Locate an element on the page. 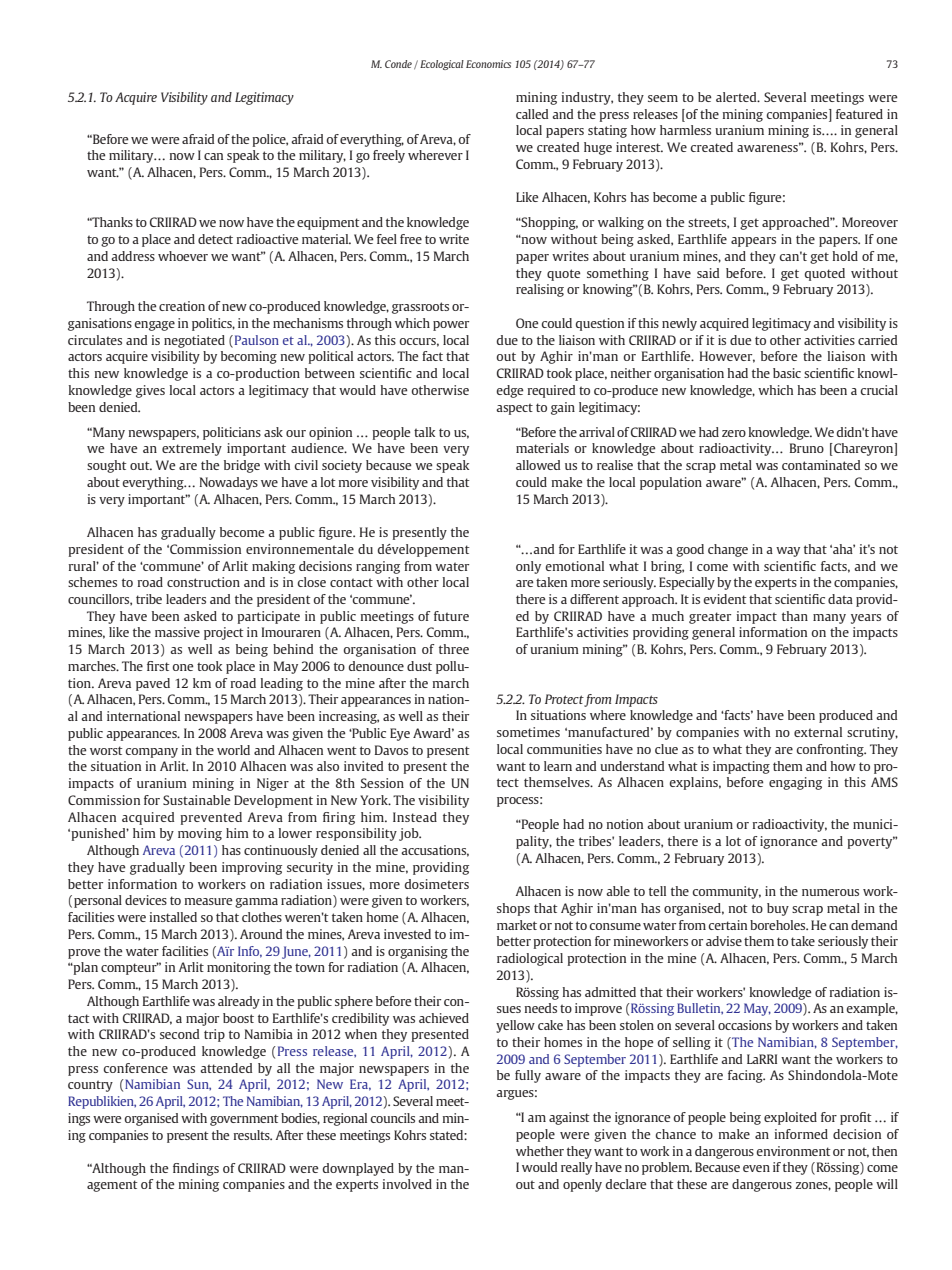  Instead is located at coordinates (415, 817).
